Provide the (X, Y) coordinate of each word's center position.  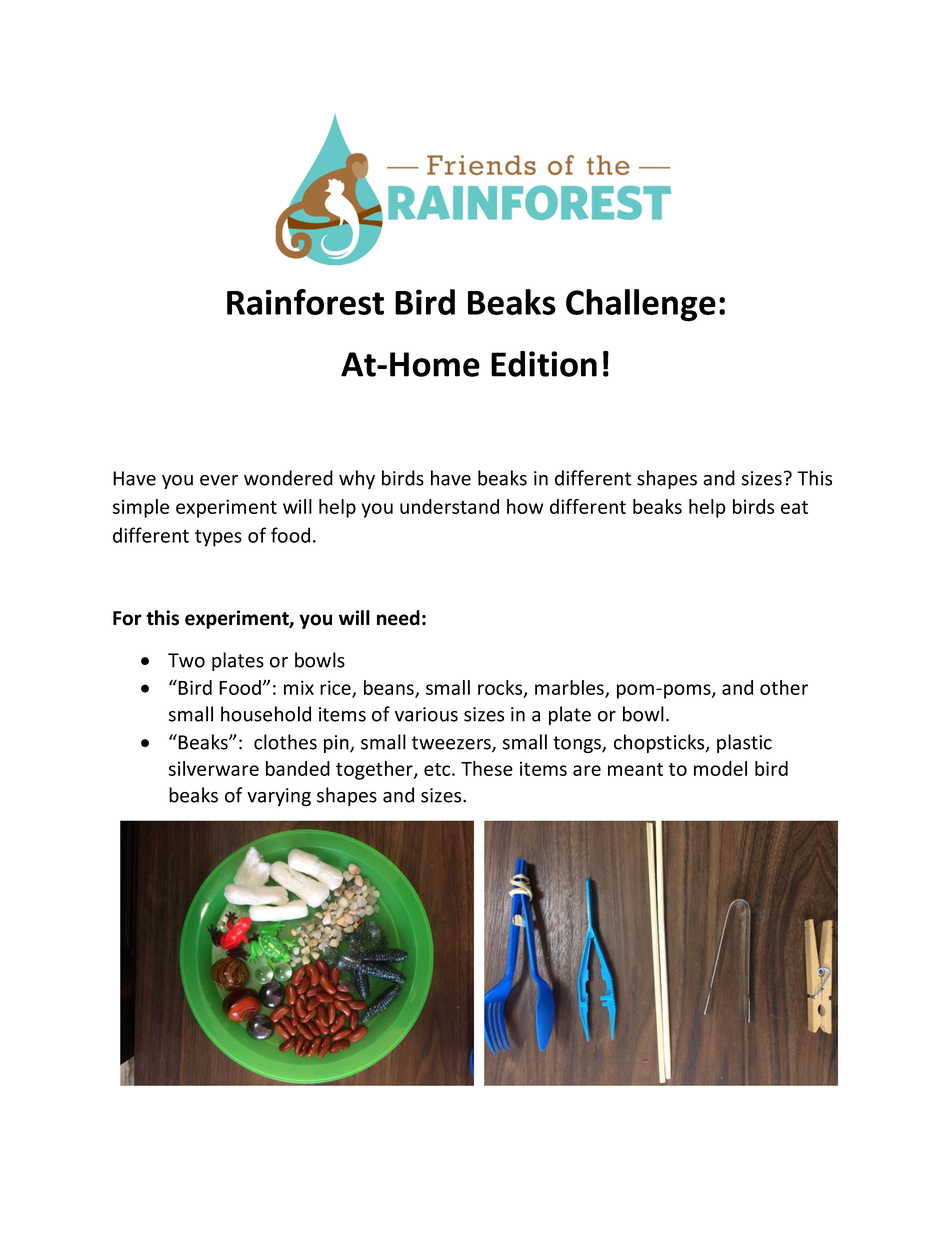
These (487, 768)
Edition (544, 364)
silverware (213, 768)
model (720, 768)
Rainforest (305, 302)
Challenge (641, 305)
